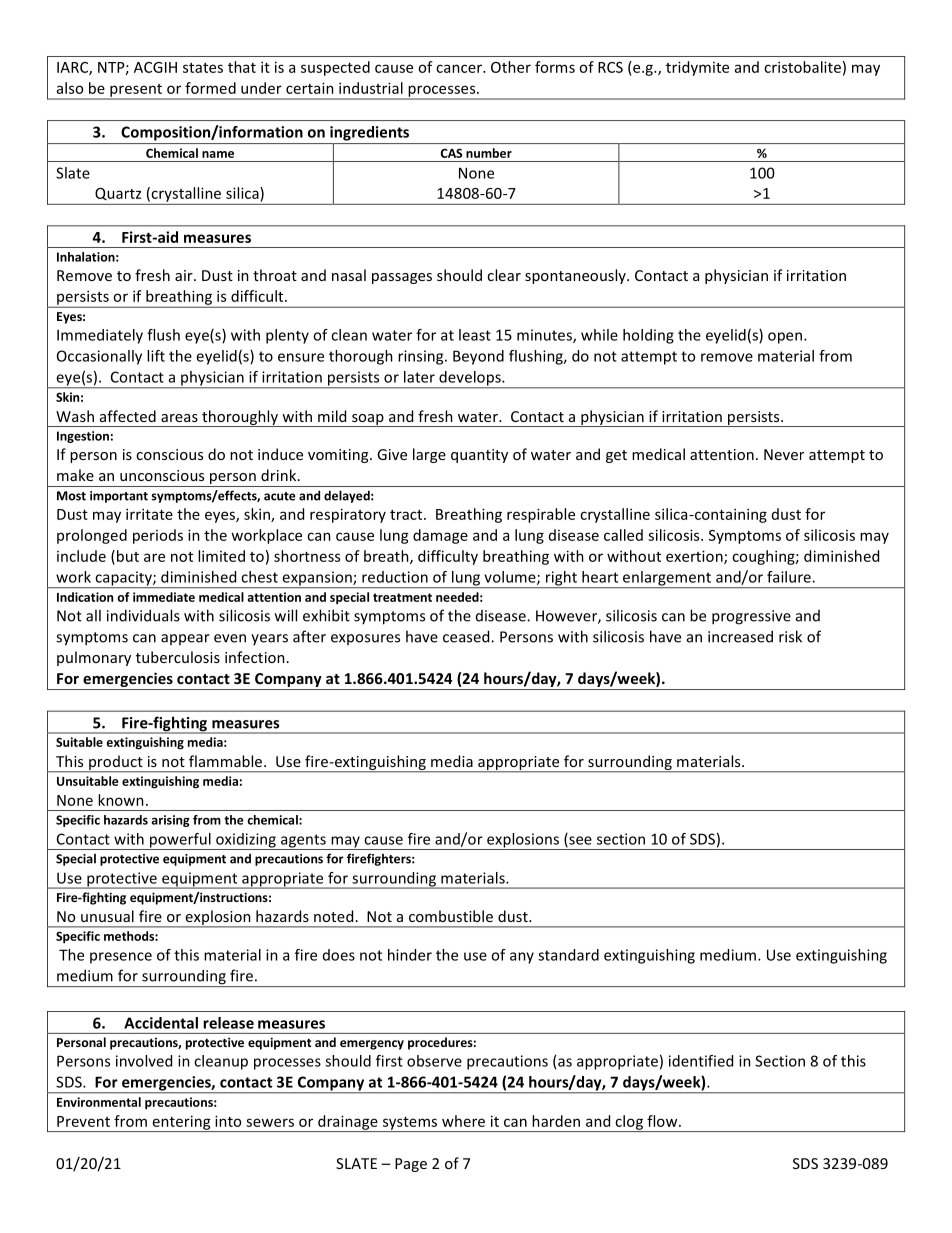 The height and width of the image is (1233, 952). I want to click on combustible, so click(451, 916).
